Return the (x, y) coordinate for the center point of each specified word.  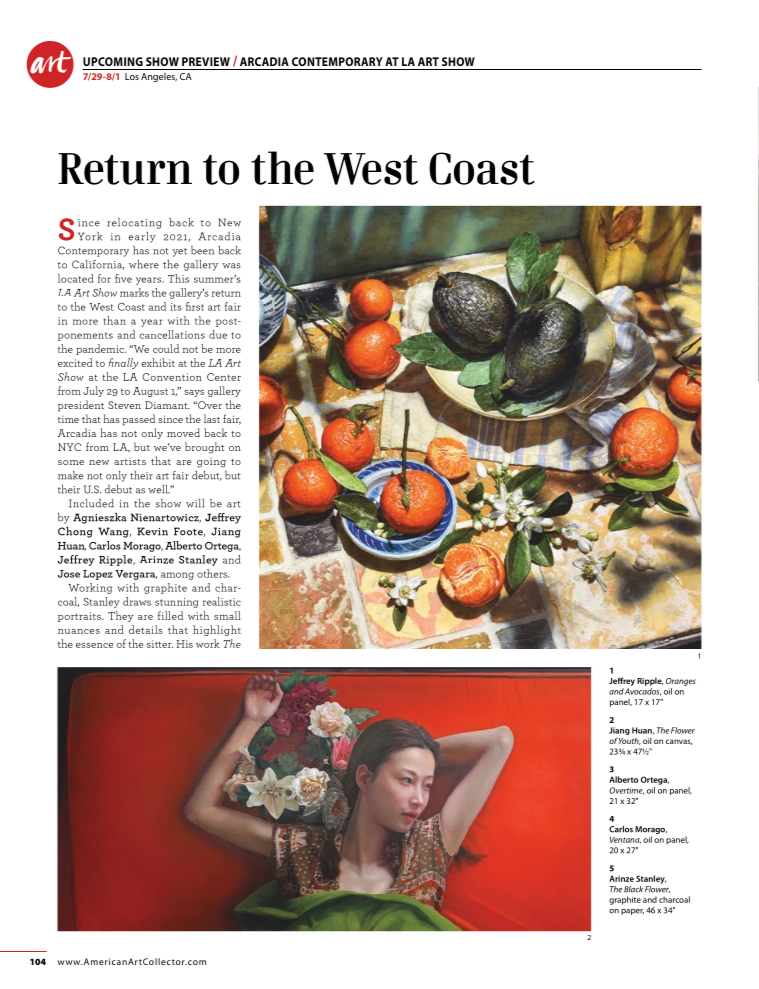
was (231, 266)
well (159, 489)
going (211, 463)
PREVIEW (206, 61)
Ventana (625, 840)
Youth (630, 741)
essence (94, 645)
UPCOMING (113, 61)
